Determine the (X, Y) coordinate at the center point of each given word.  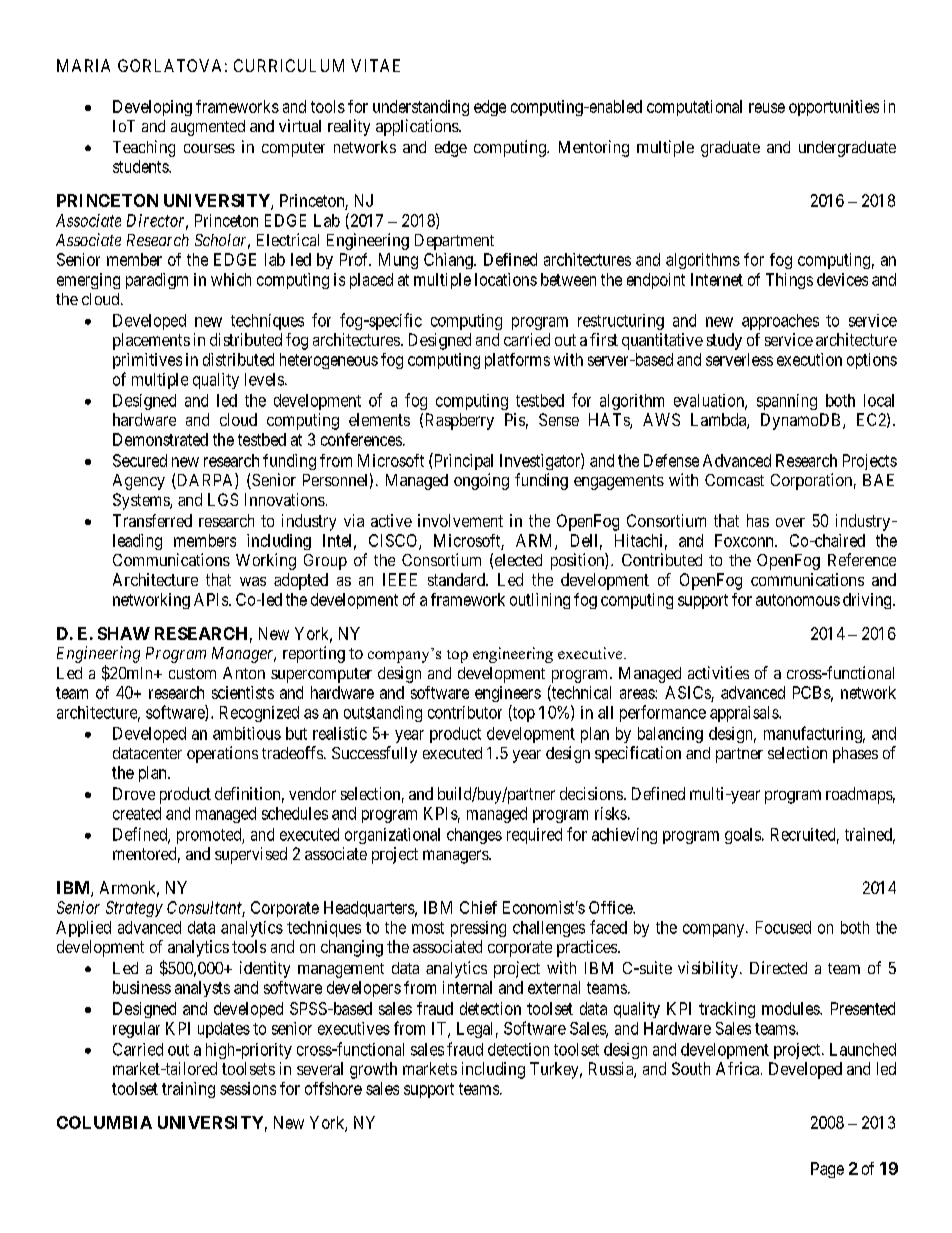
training (188, 1090)
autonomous (798, 600)
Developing (152, 108)
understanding (421, 108)
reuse (767, 108)
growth (373, 1070)
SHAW (124, 633)
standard (457, 579)
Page (827, 1170)
